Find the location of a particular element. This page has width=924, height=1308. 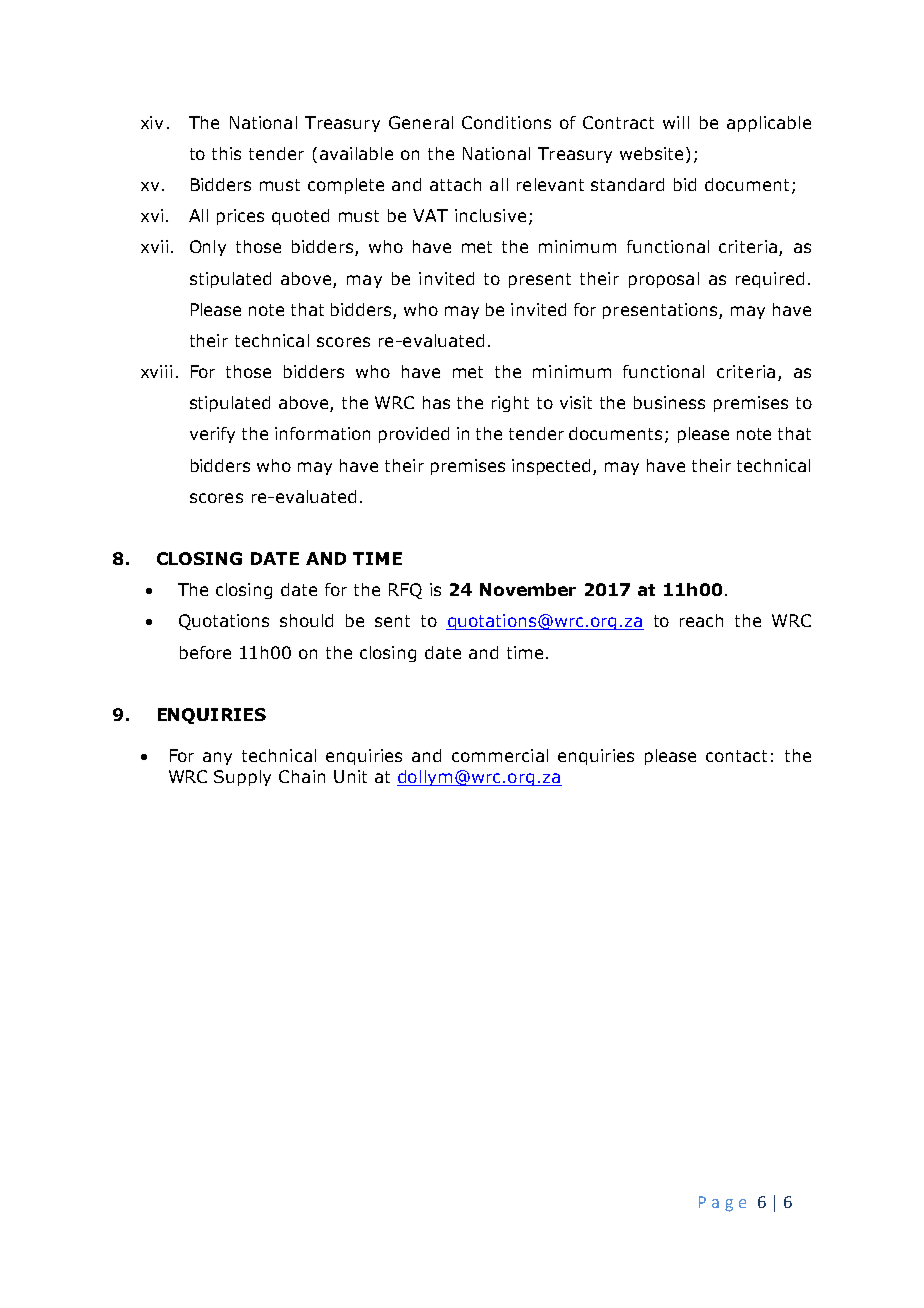

verify is located at coordinates (212, 435).
